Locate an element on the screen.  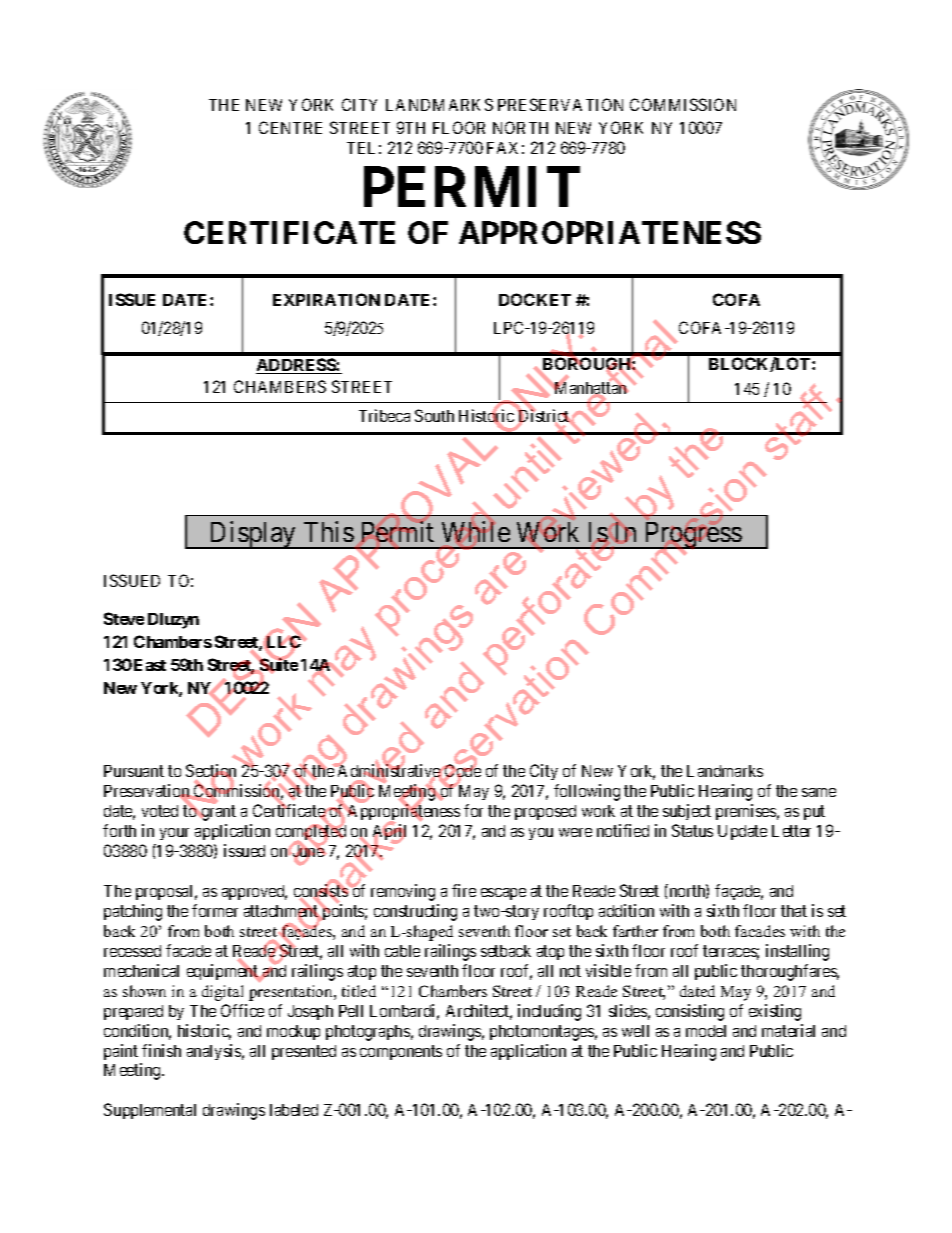
Steve is located at coordinates (124, 618).
